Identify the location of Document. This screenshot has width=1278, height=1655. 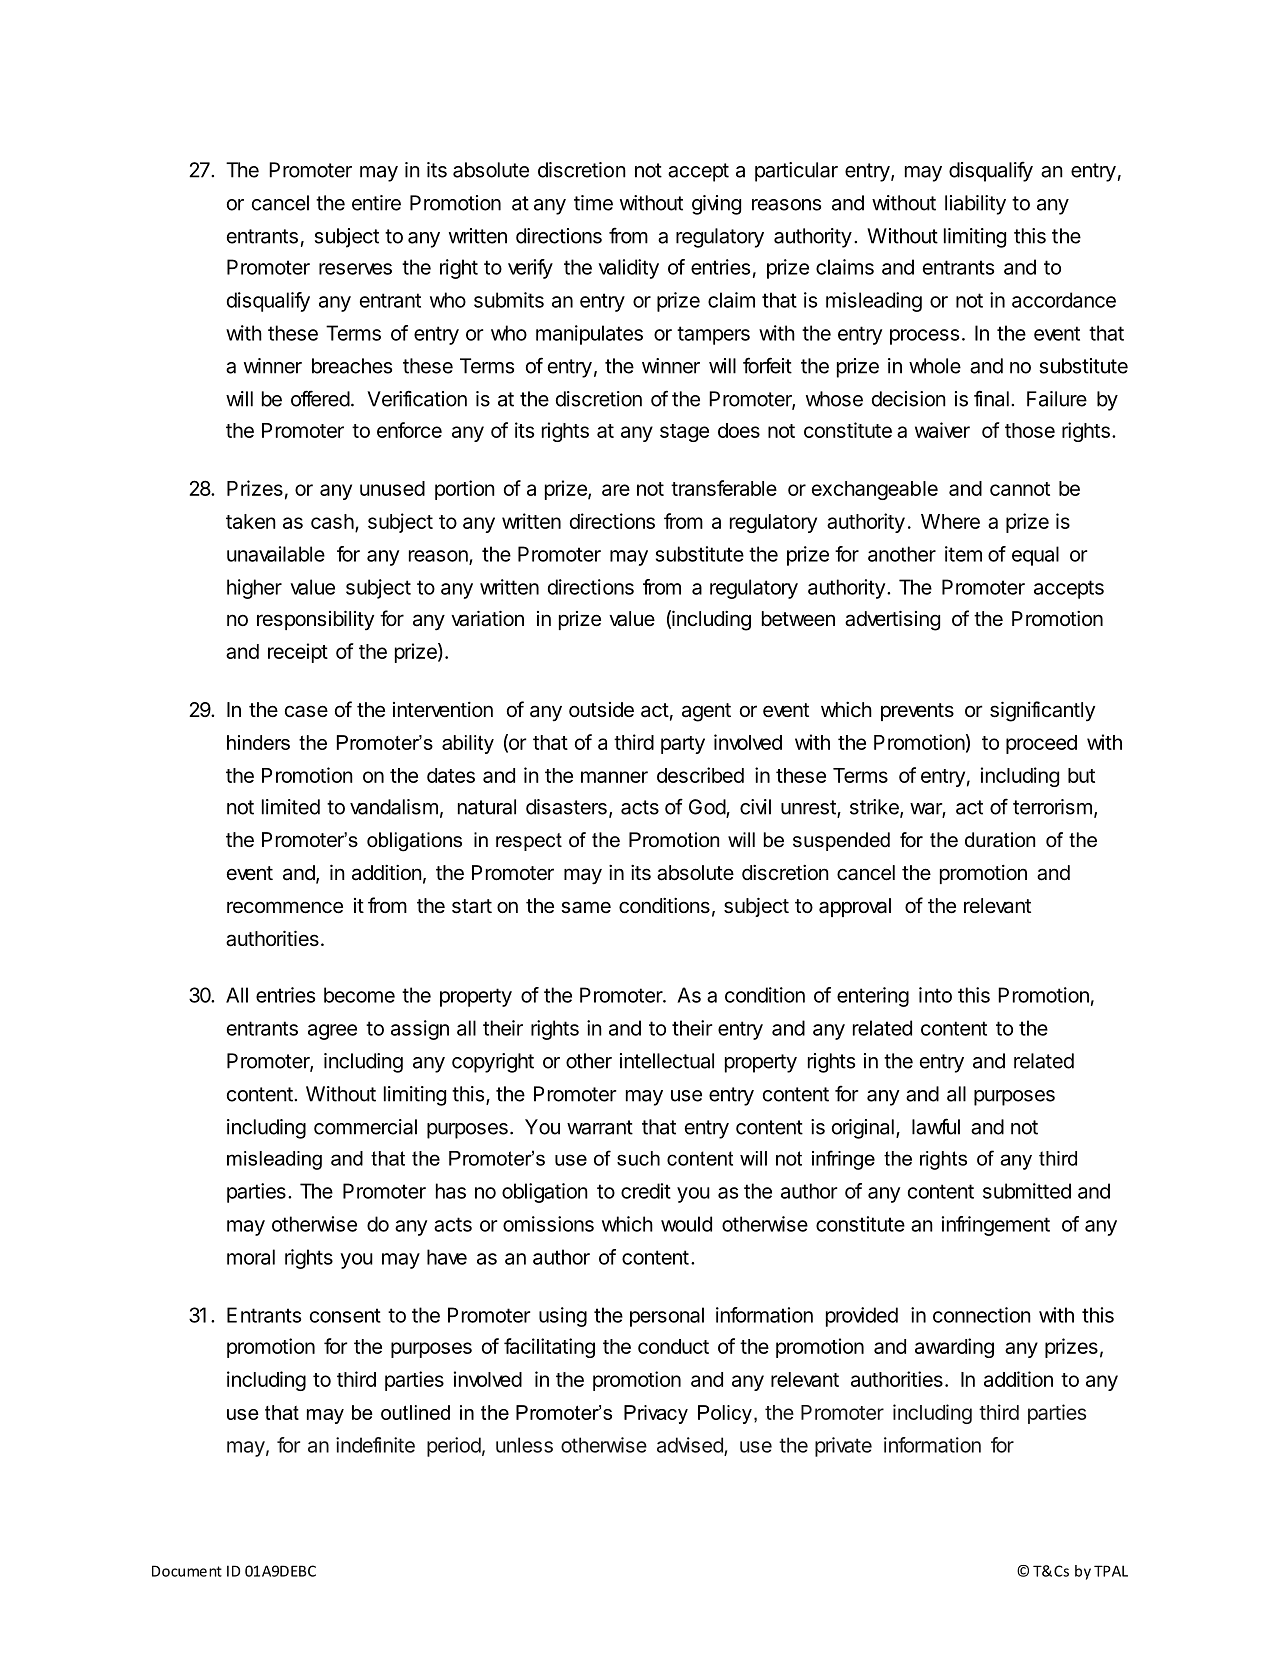
(187, 1571).
